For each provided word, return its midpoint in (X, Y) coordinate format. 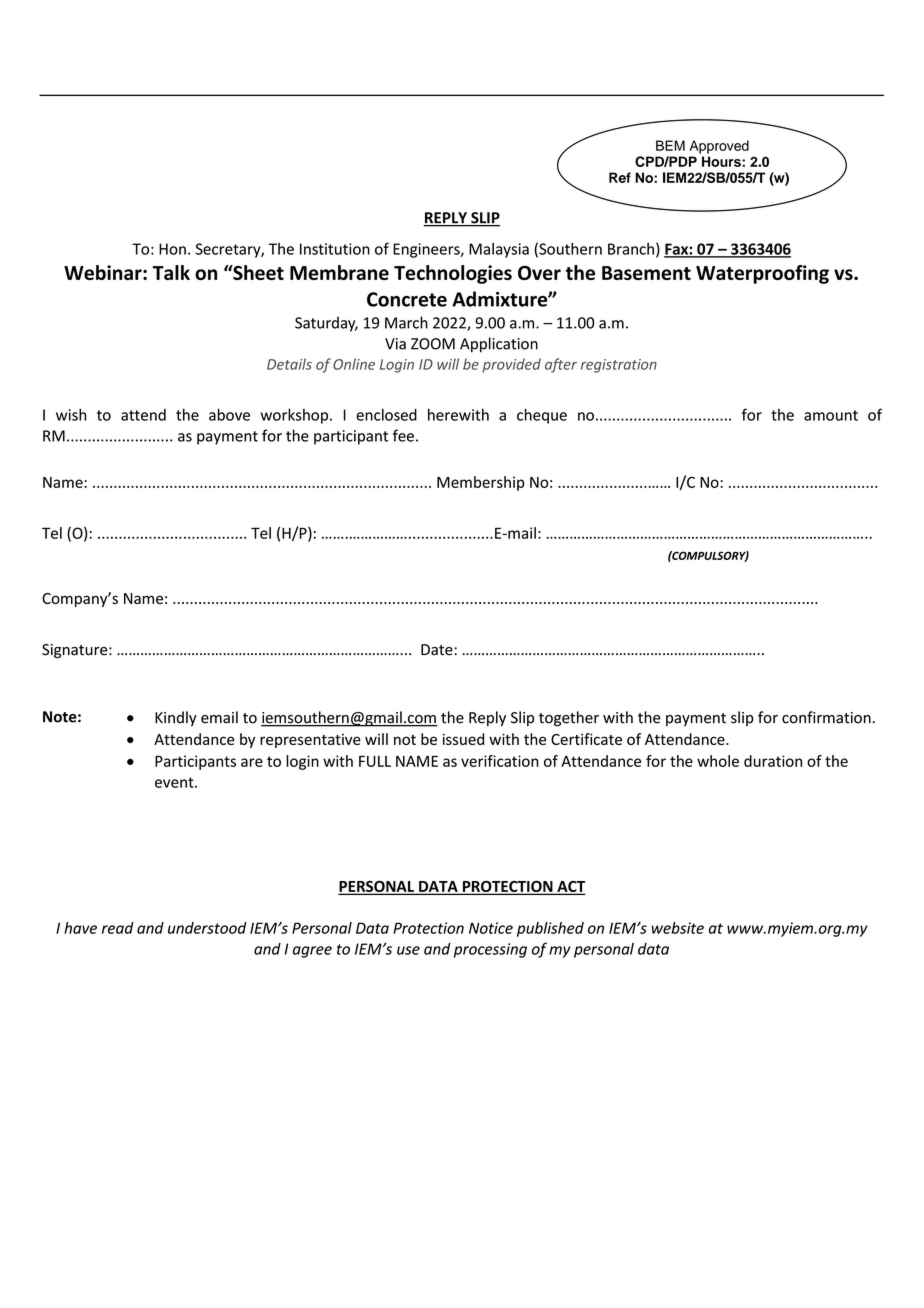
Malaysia (499, 250)
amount (831, 415)
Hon (172, 249)
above (229, 414)
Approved (719, 147)
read (118, 928)
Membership (480, 483)
